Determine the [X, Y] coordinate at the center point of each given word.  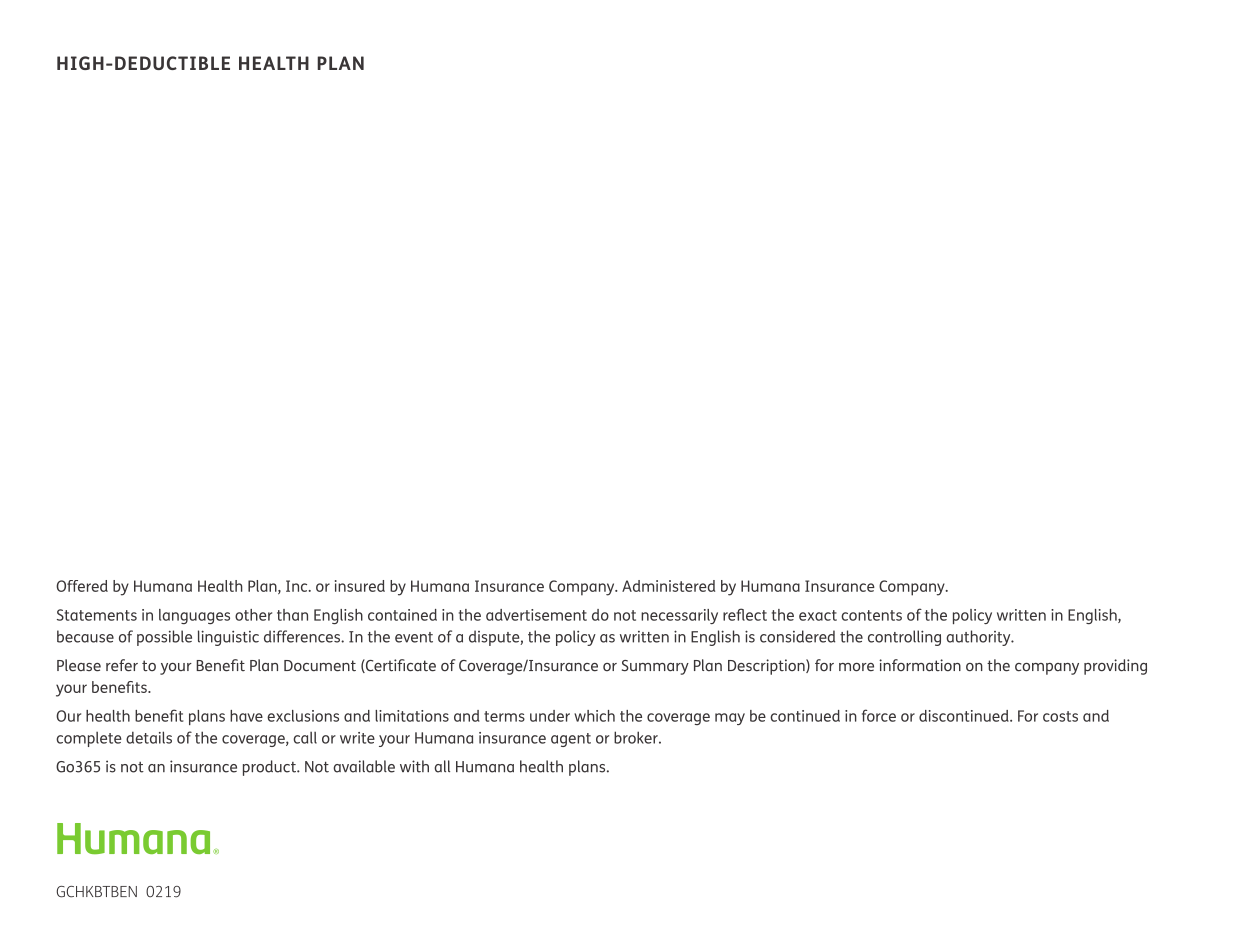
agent [571, 740]
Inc [298, 586]
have [246, 716]
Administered [668, 586]
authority [979, 638]
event [414, 637]
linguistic [228, 638]
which [594, 716]
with [414, 766]
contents [871, 615]
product [270, 768]
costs [1060, 716]
